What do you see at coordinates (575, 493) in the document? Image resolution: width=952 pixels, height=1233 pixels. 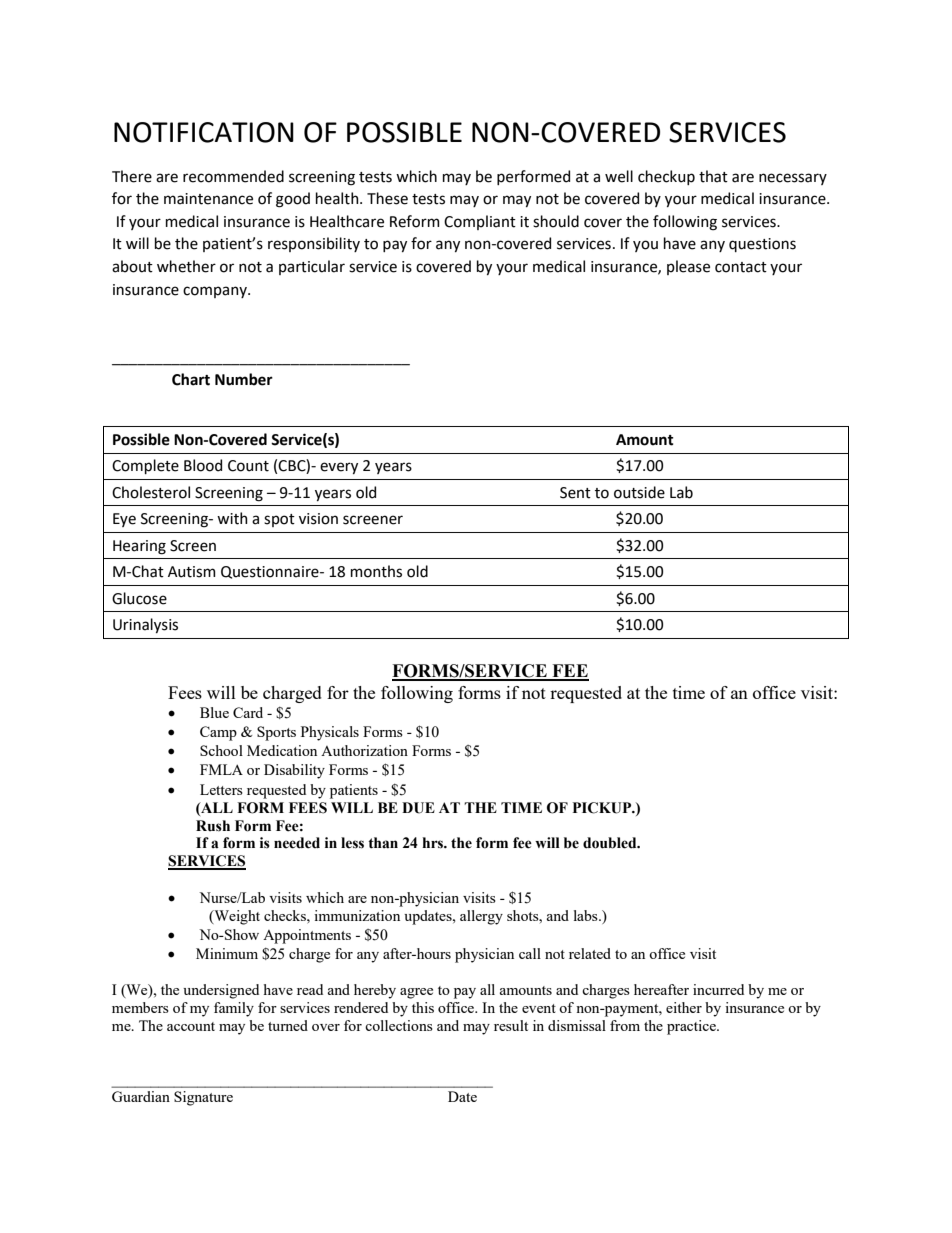 I see `Sent` at bounding box center [575, 493].
